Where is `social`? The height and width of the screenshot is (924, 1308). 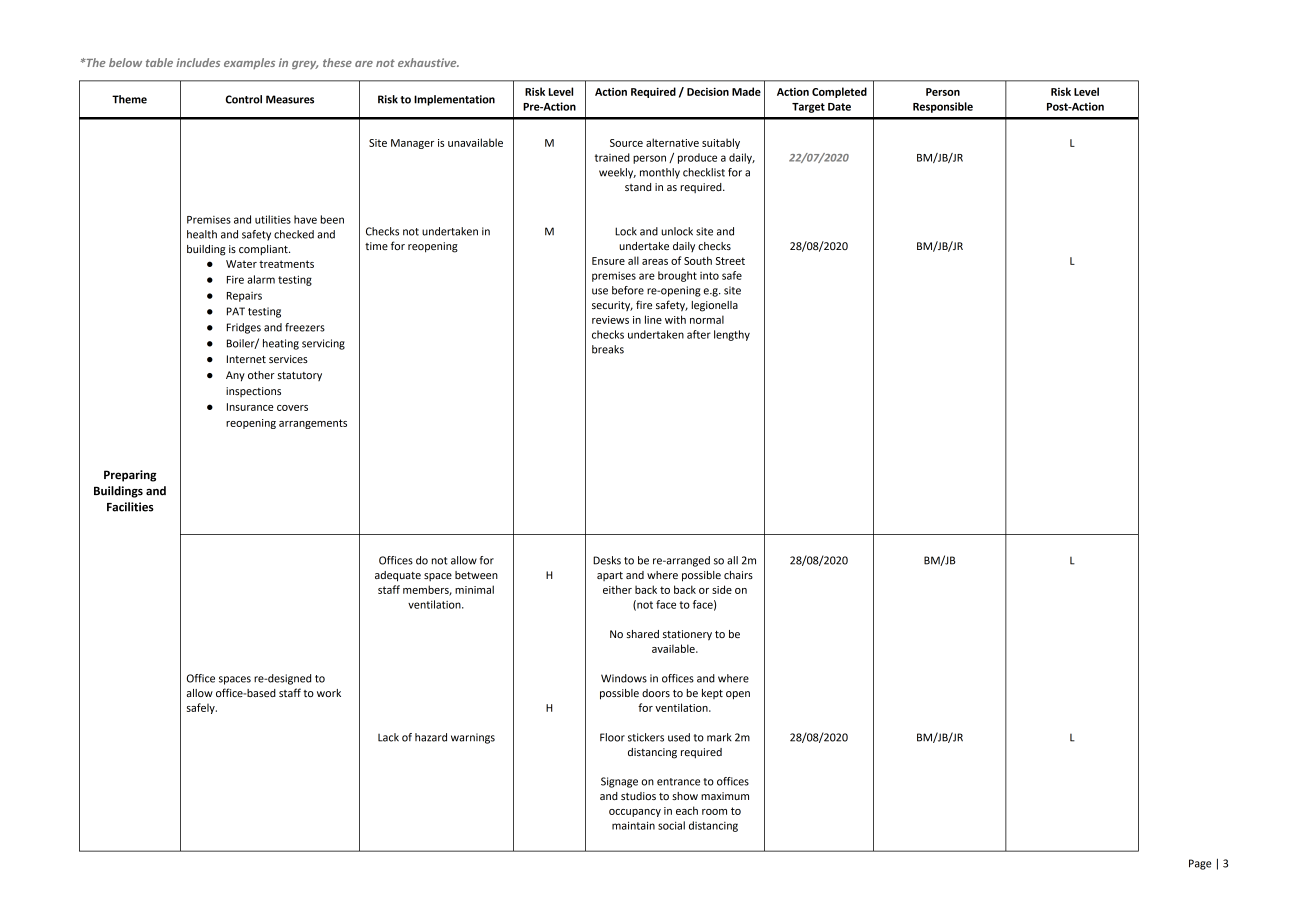 social is located at coordinates (671, 825).
